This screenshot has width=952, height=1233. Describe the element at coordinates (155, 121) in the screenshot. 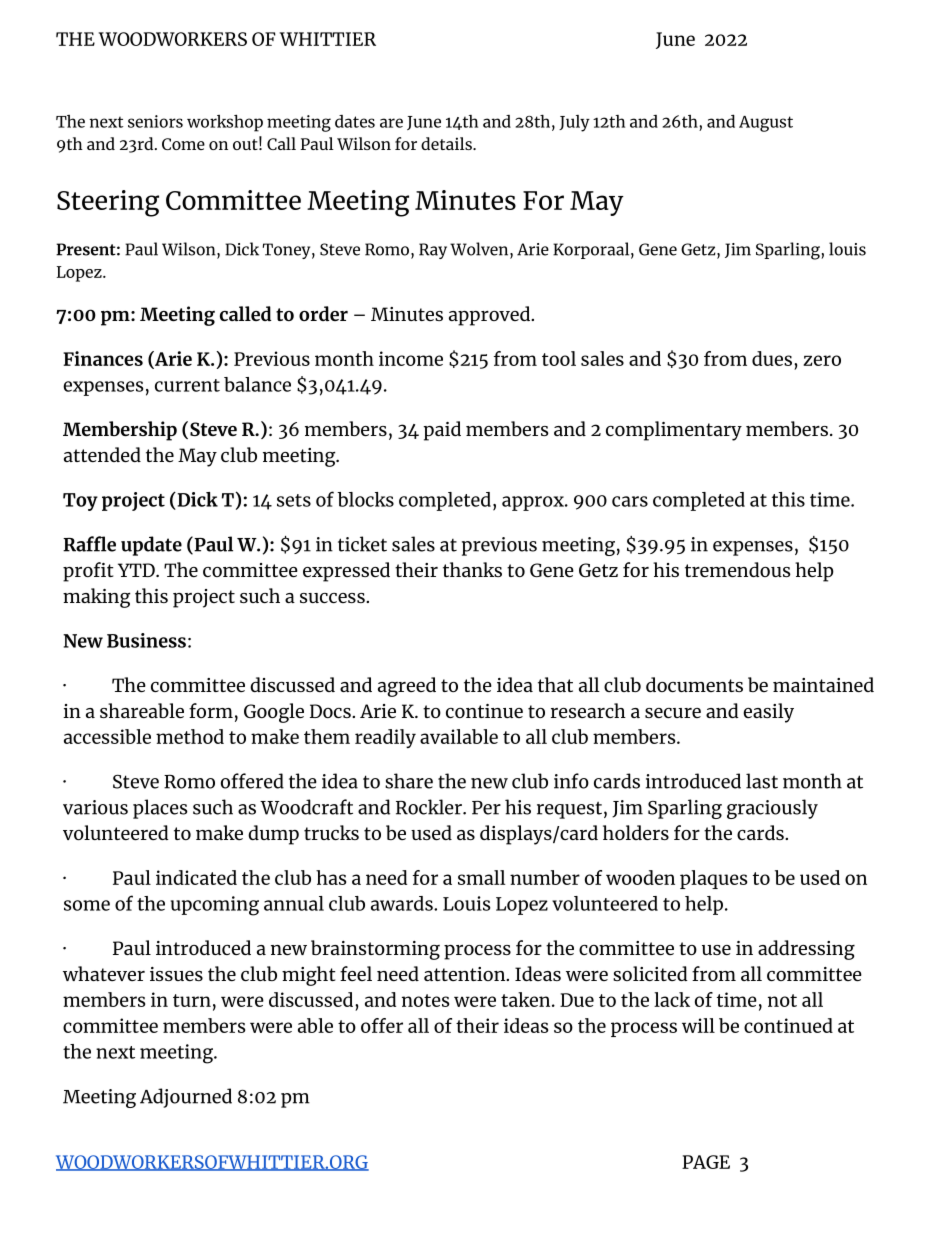

I see `seniors` at that location.
